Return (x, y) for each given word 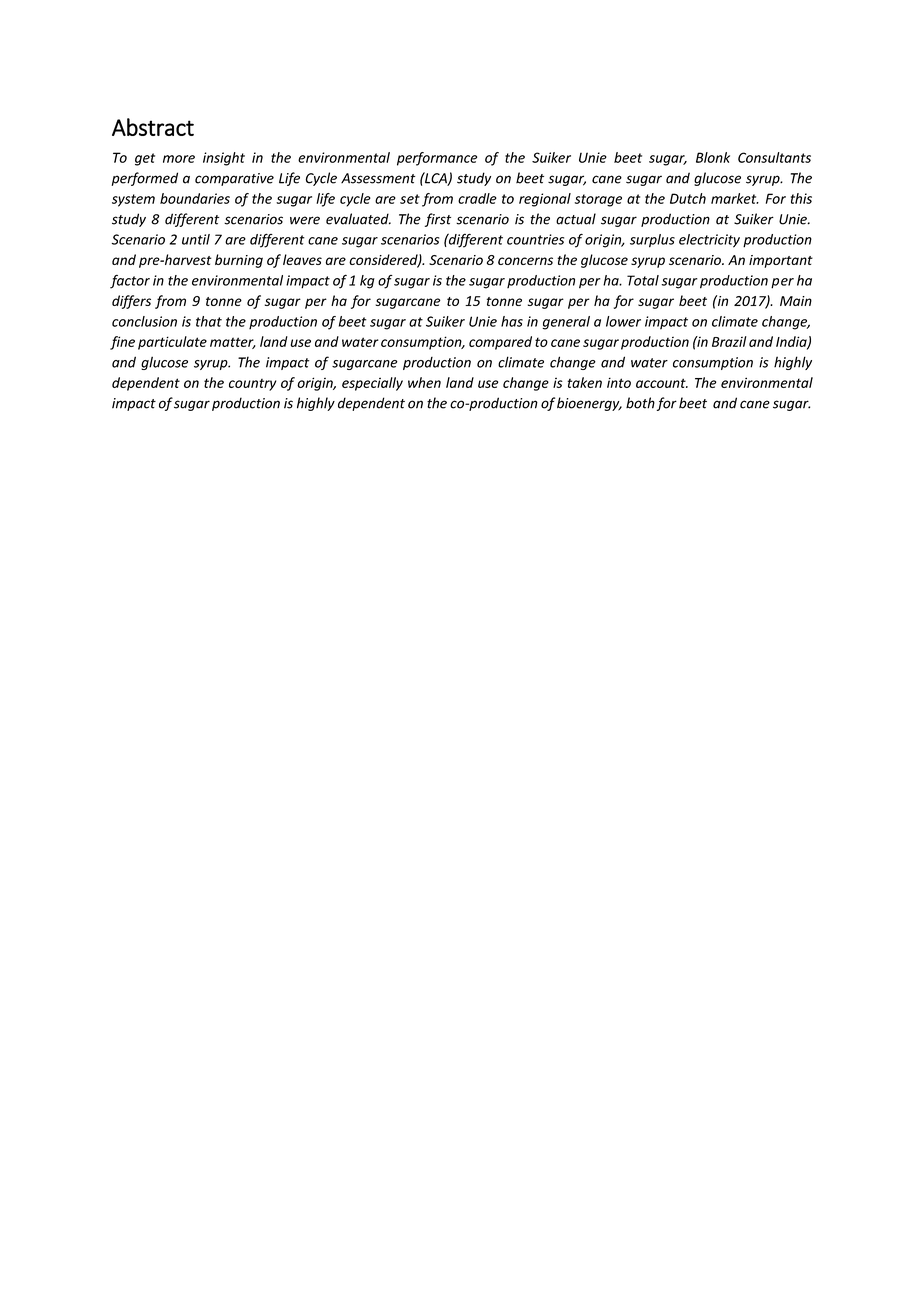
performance (437, 159)
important (781, 261)
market (735, 198)
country (252, 385)
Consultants (774, 157)
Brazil (729, 341)
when (424, 382)
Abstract (153, 127)
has (512, 321)
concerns (525, 261)
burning (239, 261)
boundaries (195, 198)
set (410, 199)
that (209, 321)
